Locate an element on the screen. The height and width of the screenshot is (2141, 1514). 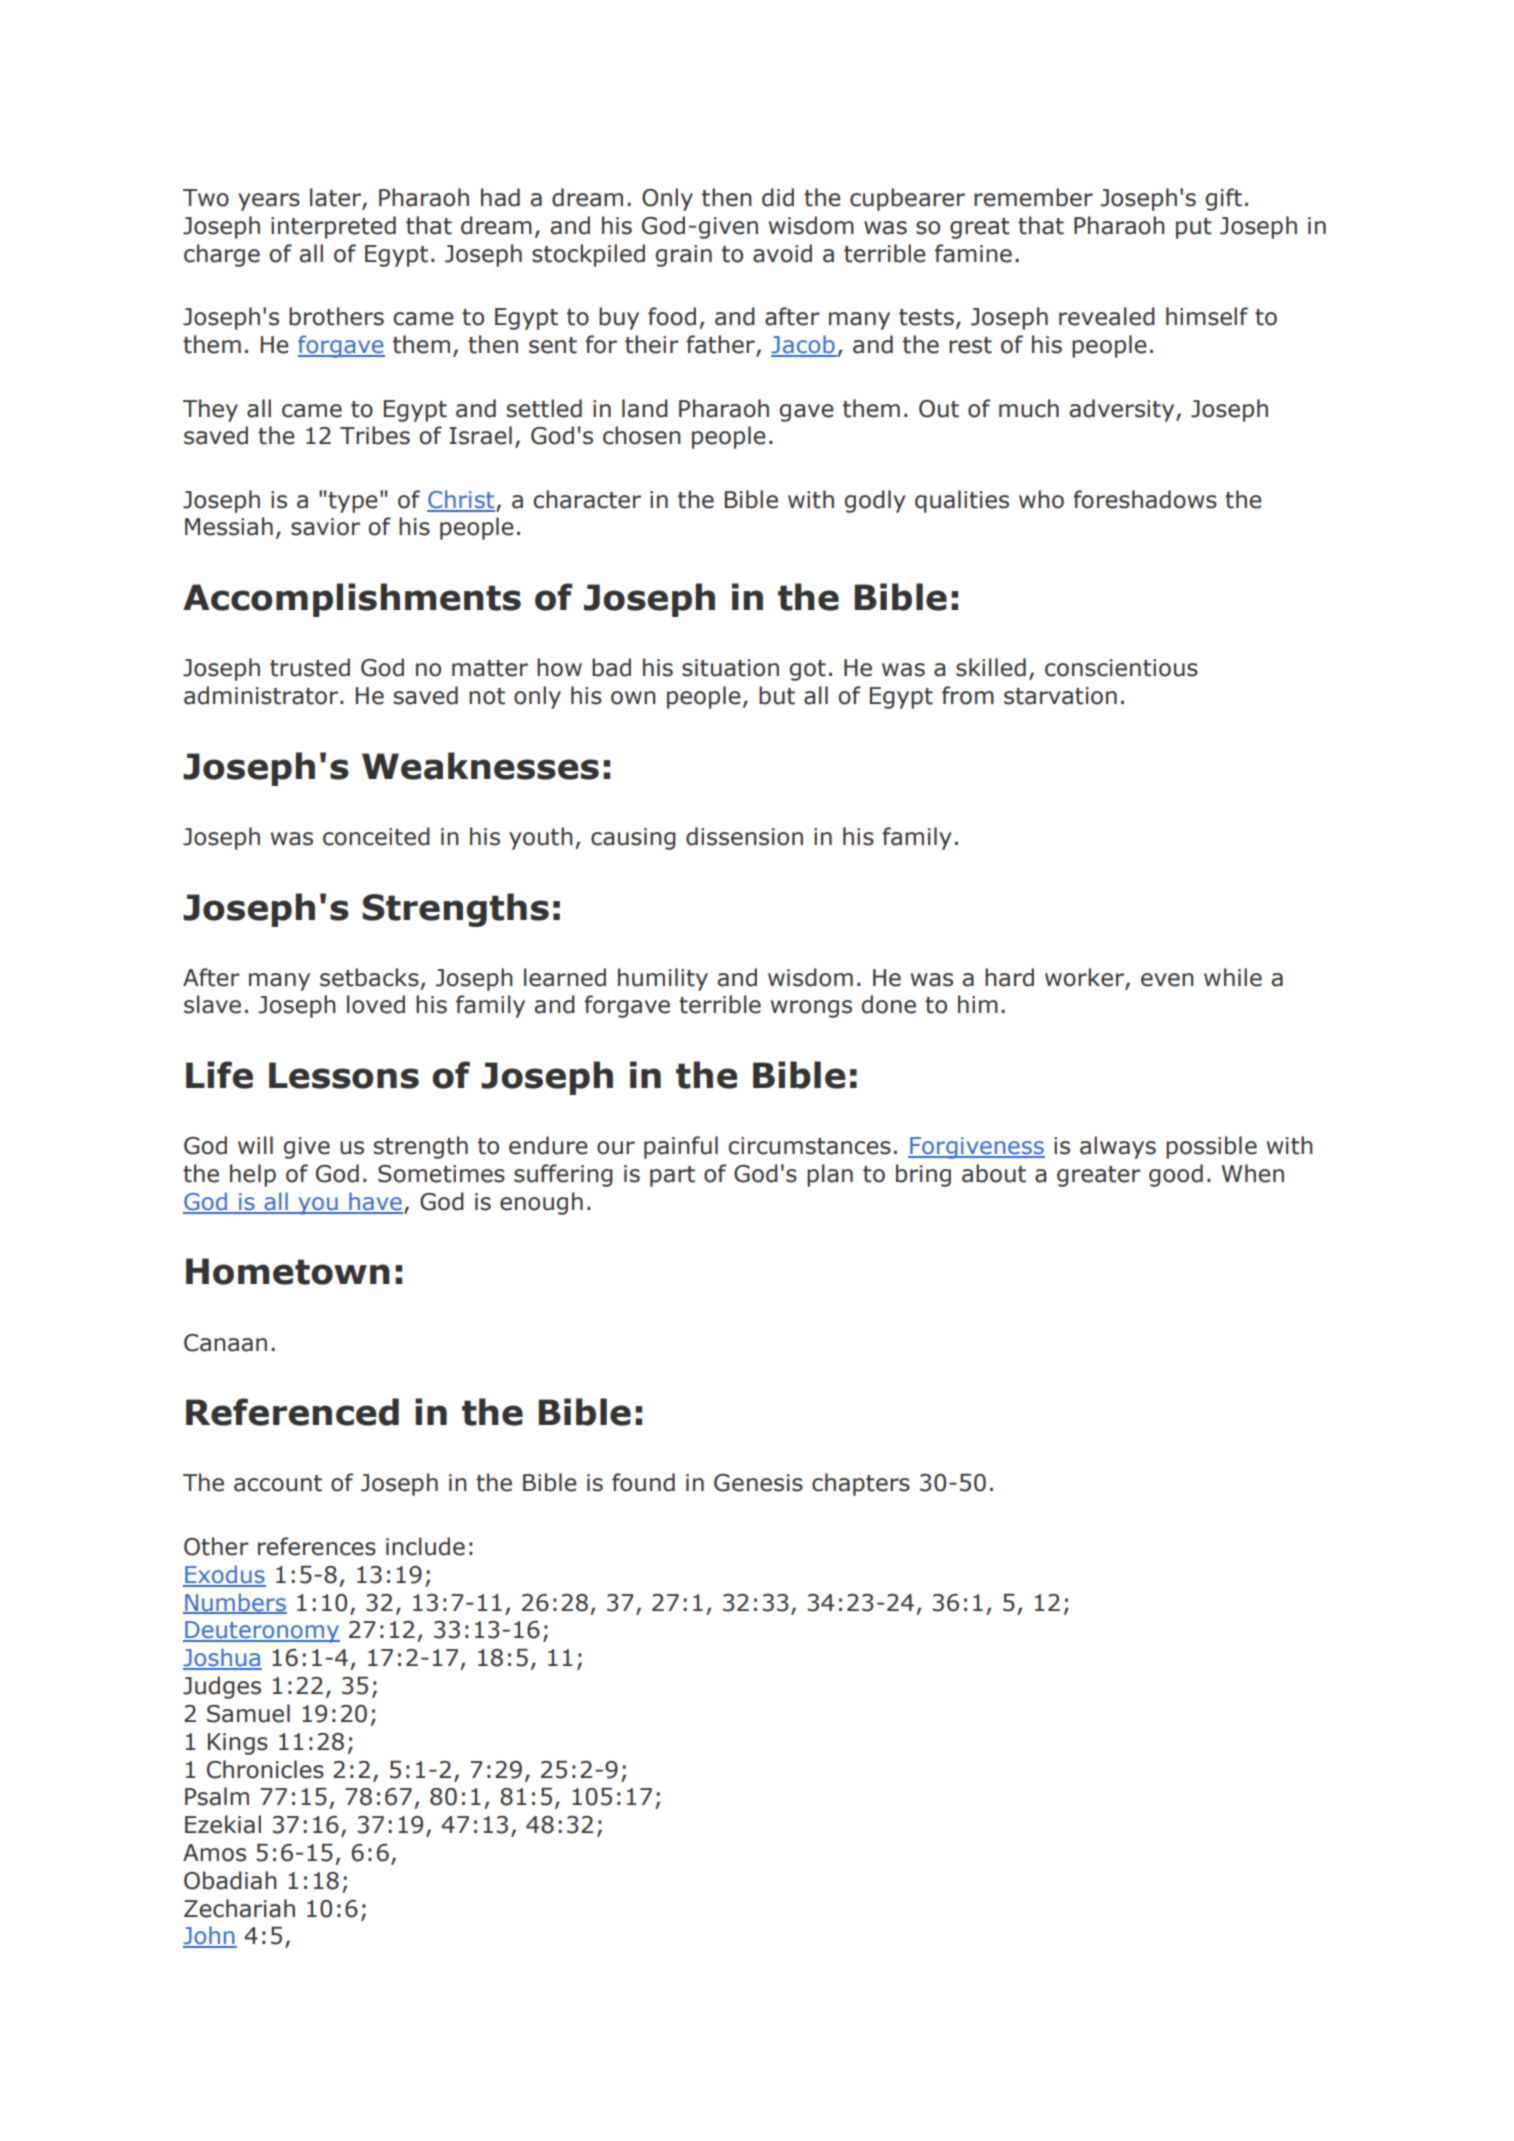
Genesis is located at coordinates (758, 1483).
